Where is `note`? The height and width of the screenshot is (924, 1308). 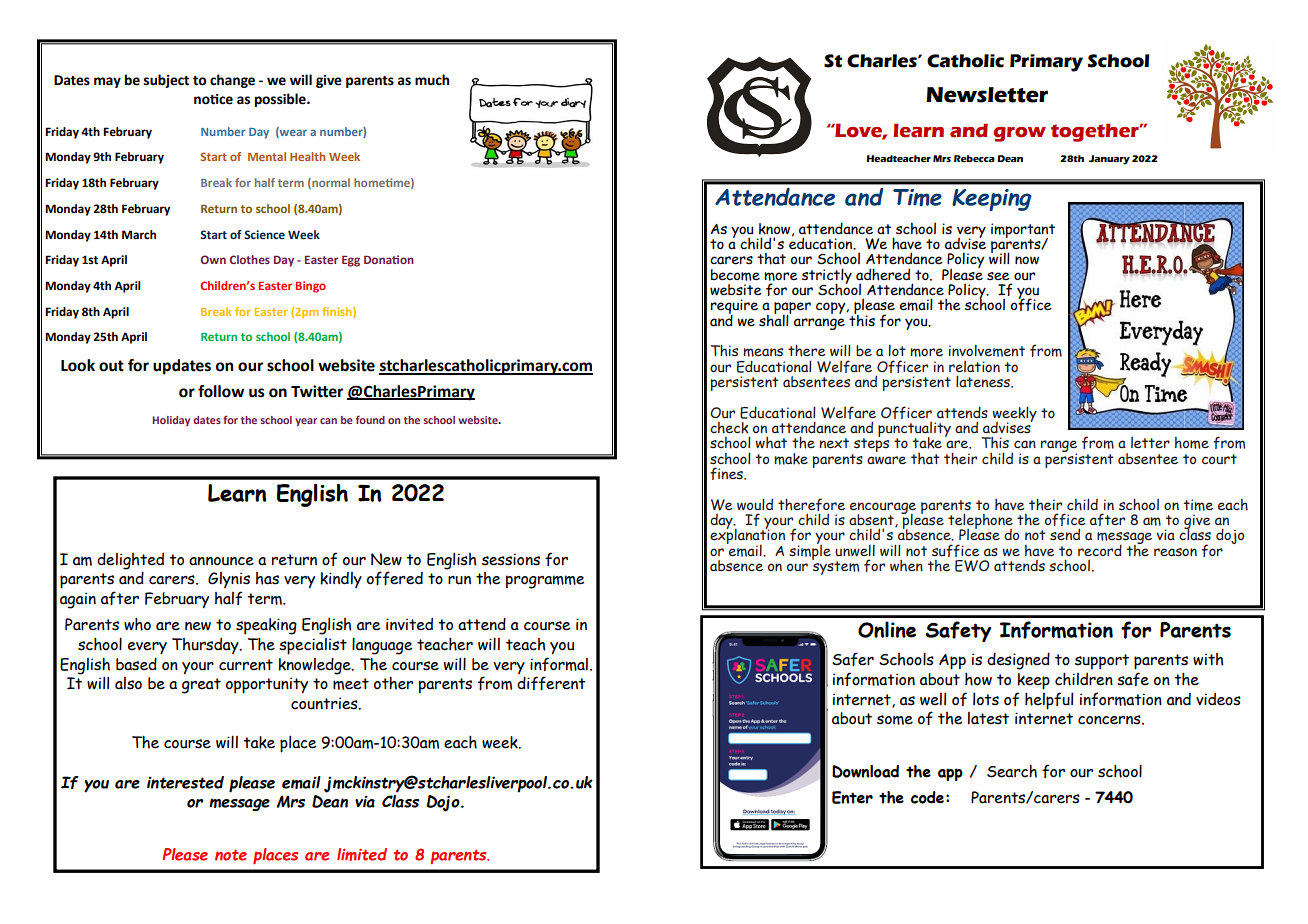
note is located at coordinates (231, 855).
